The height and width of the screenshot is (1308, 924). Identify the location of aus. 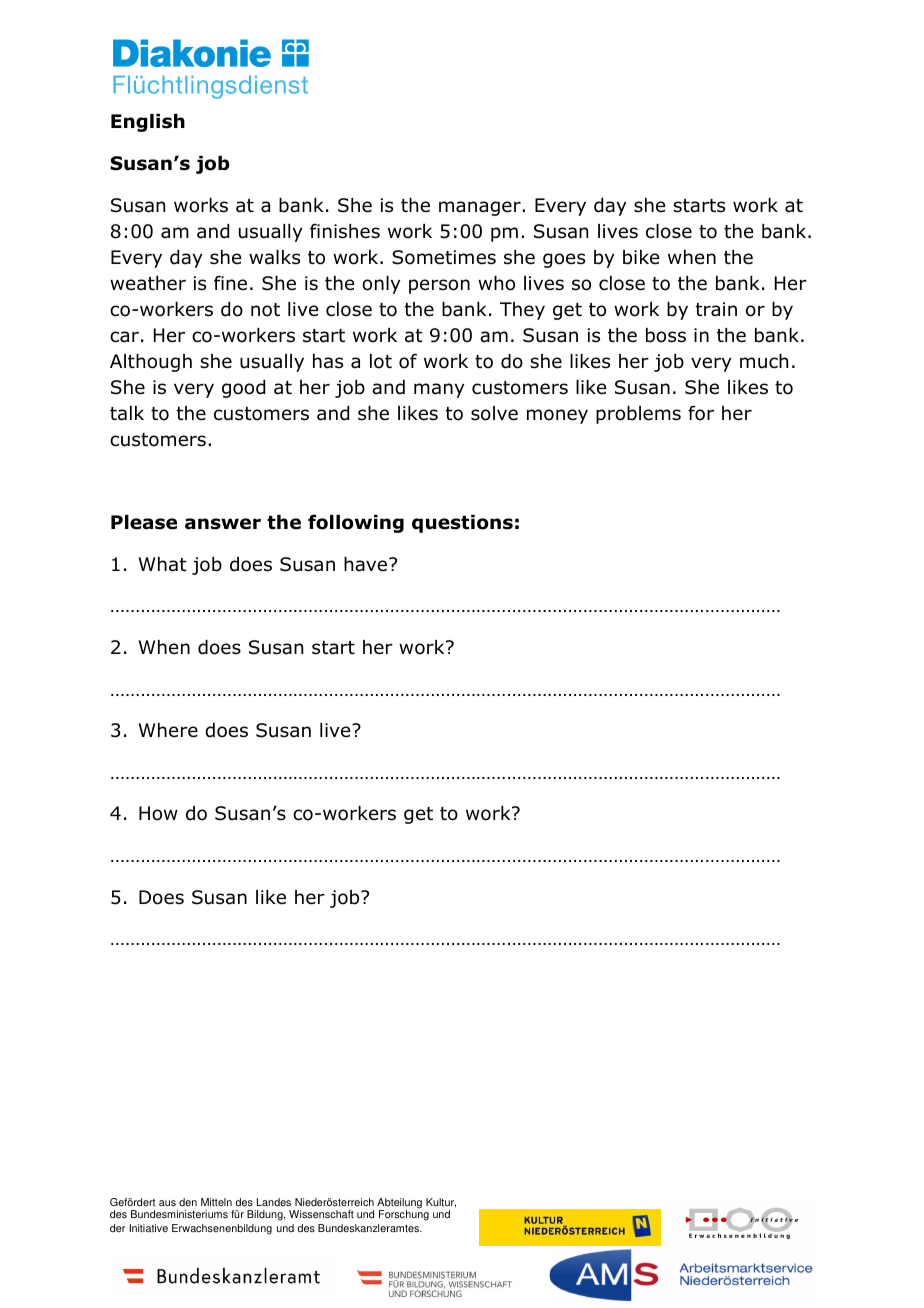
(167, 1203).
